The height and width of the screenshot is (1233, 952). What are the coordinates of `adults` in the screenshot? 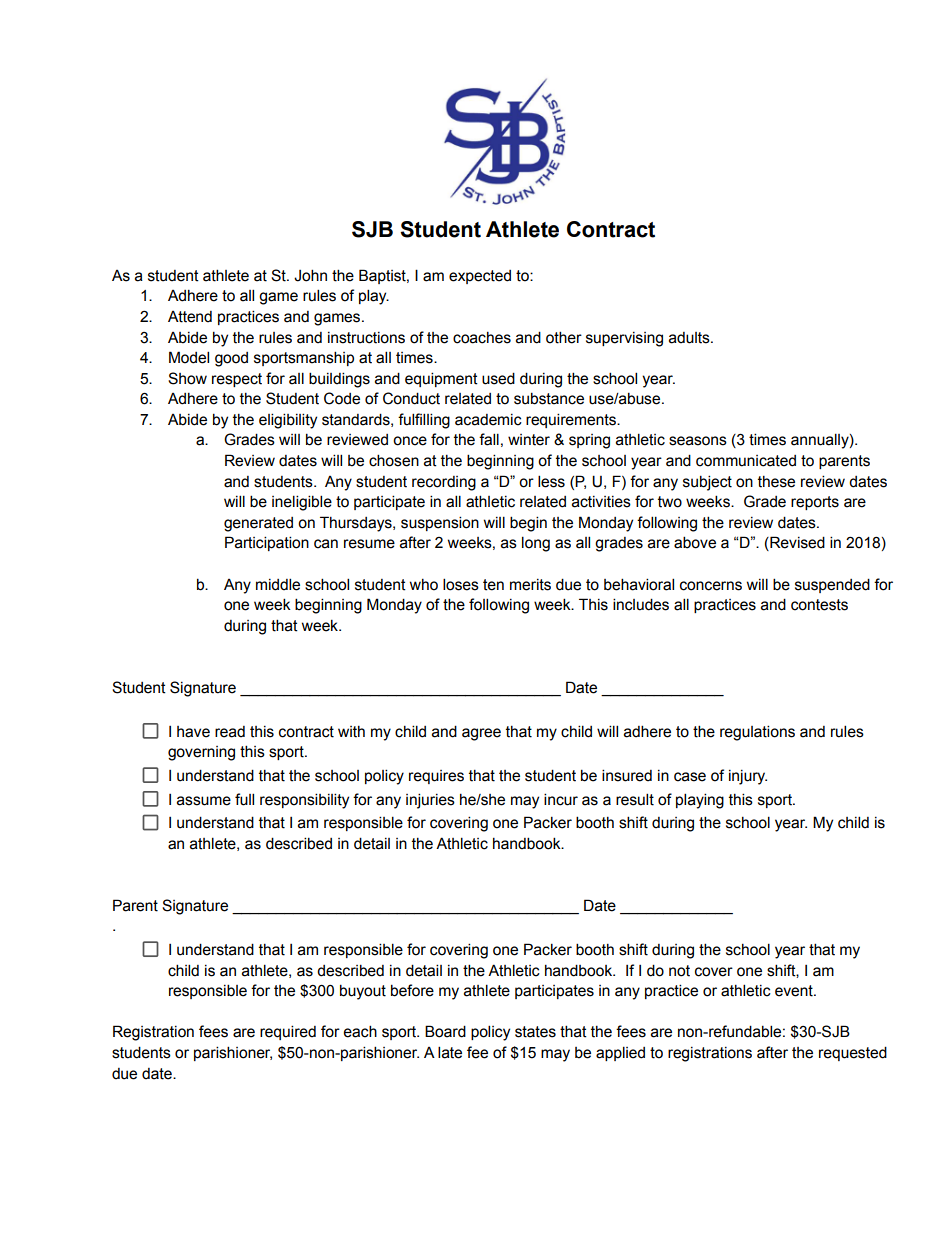 It's located at (690, 338).
